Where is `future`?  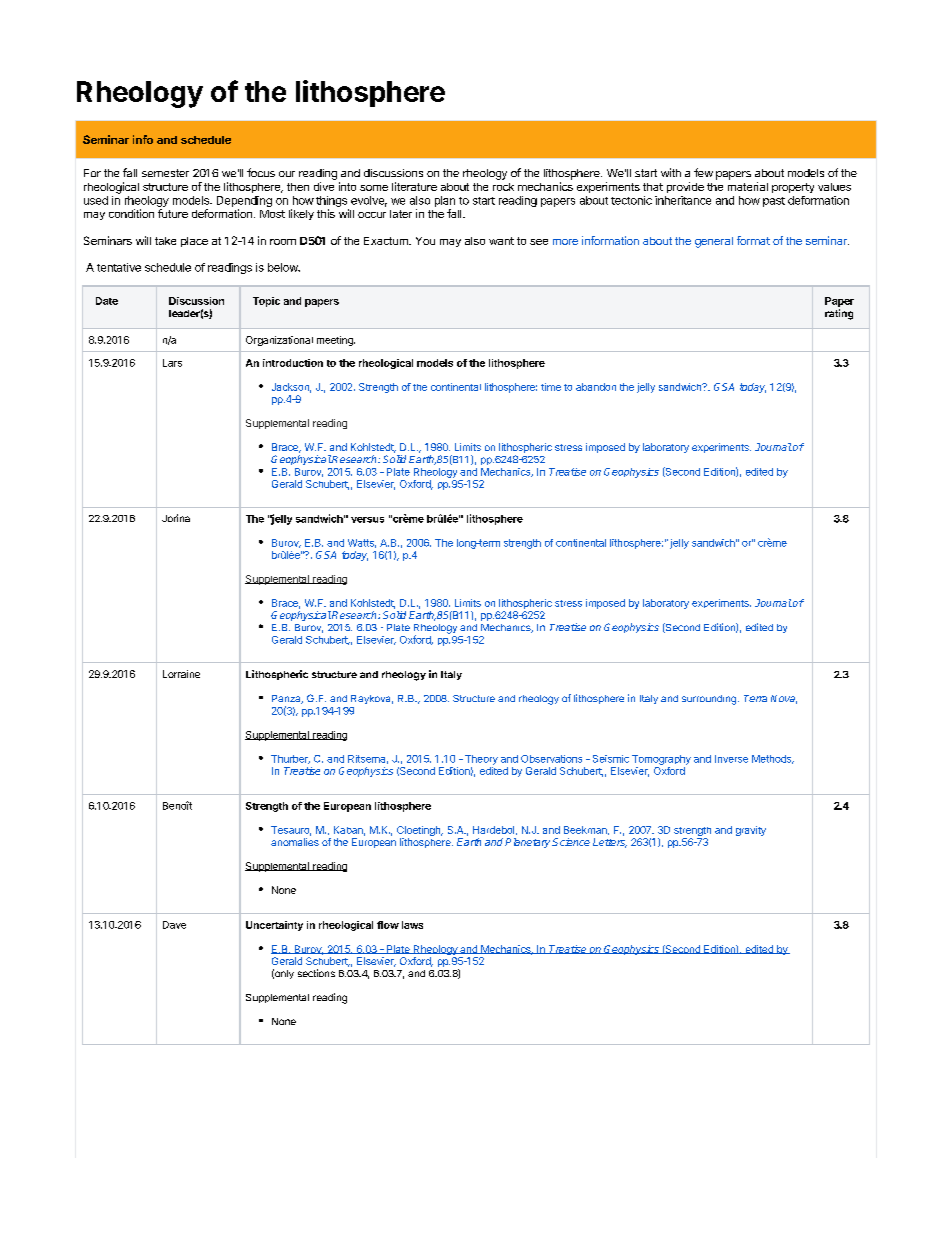 future is located at coordinates (173, 213).
